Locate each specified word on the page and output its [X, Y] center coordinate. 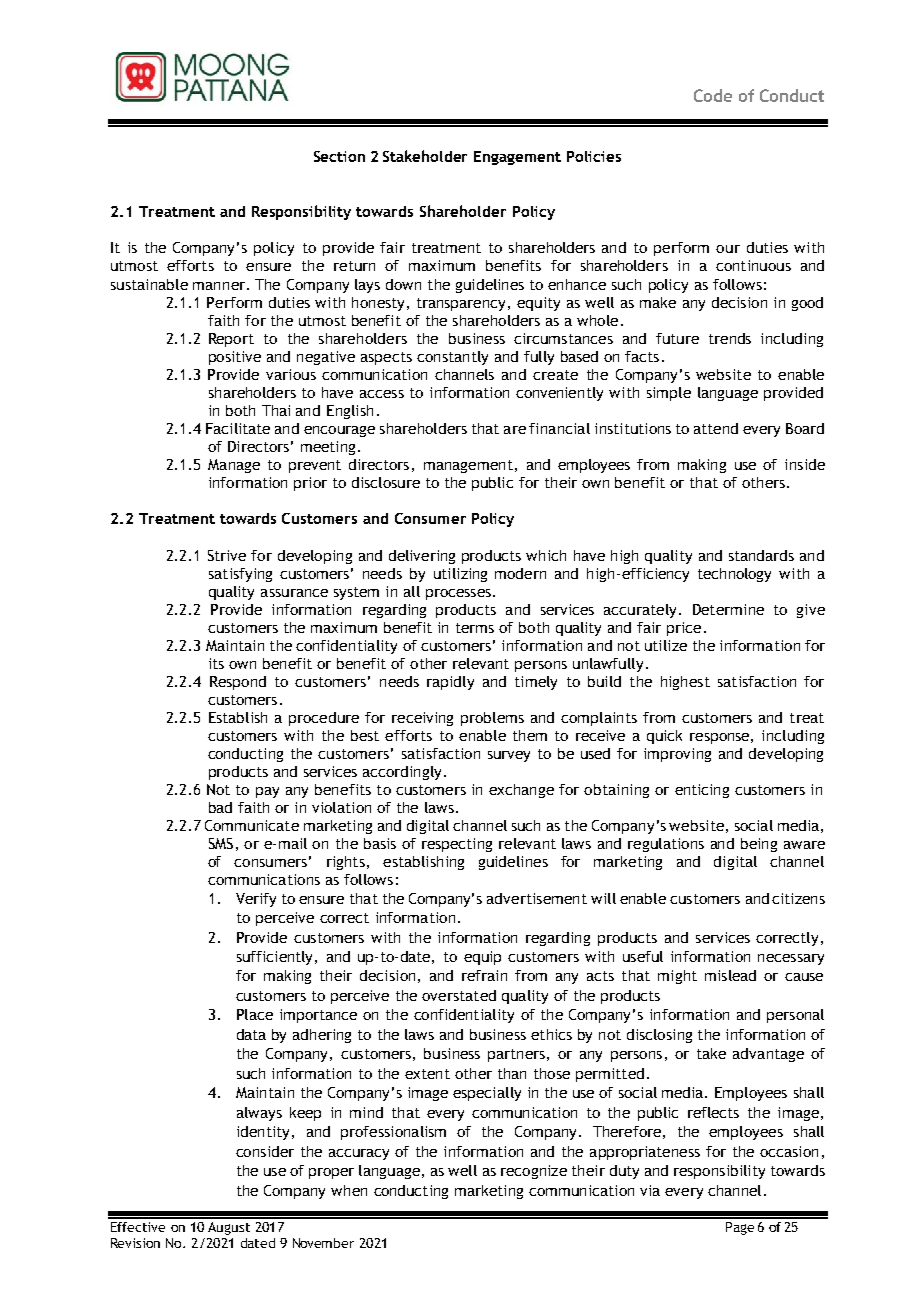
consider [265, 1151]
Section [339, 156]
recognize [534, 1172]
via [650, 1190]
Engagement [517, 158]
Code [713, 95]
